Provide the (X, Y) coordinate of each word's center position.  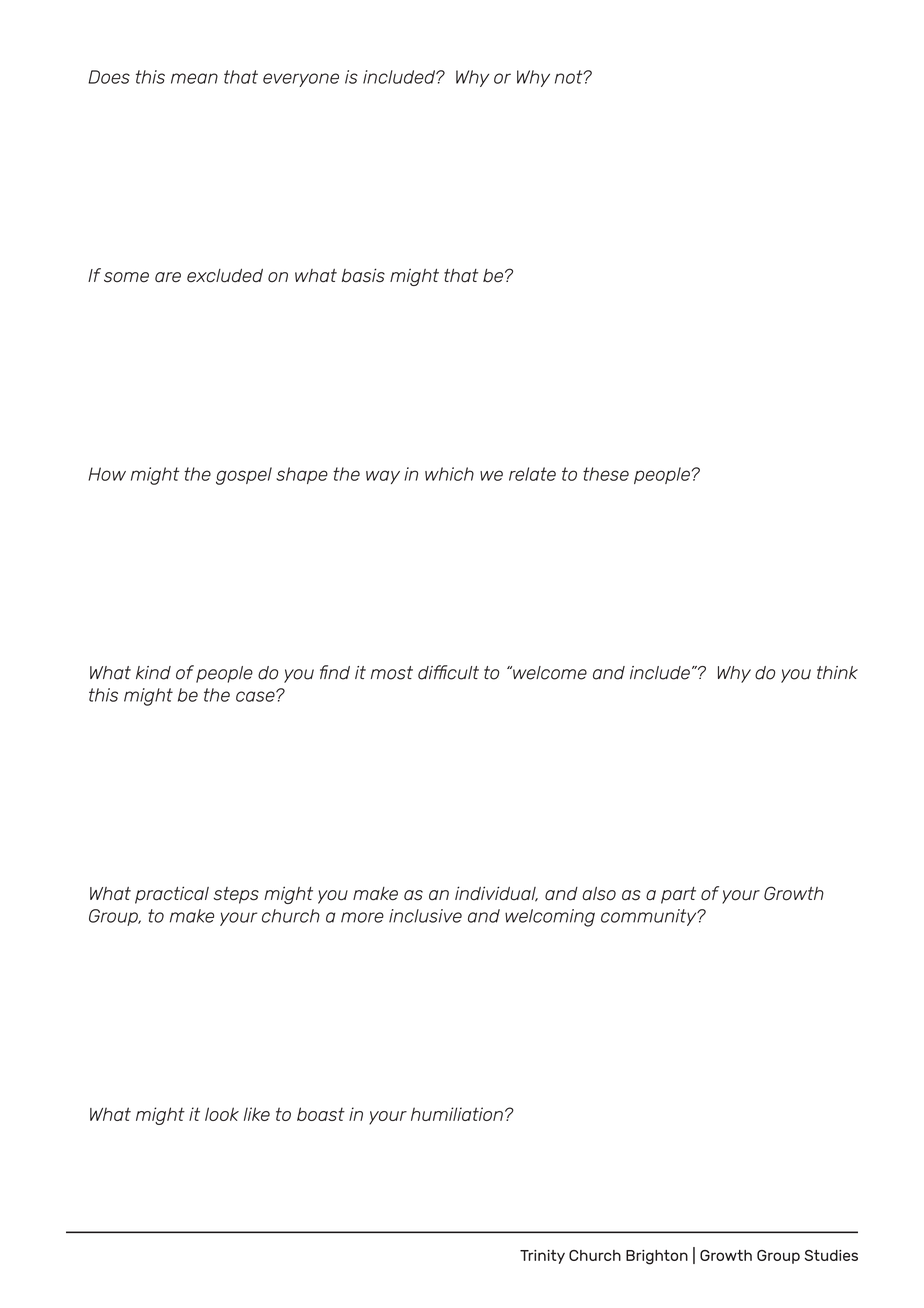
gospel (244, 476)
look (222, 1114)
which (449, 474)
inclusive (425, 916)
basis (363, 275)
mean (194, 78)
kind (153, 673)
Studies (831, 1255)
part (678, 895)
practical (172, 895)
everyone (301, 80)
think (837, 672)
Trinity (542, 1257)
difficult (448, 672)
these (606, 474)
